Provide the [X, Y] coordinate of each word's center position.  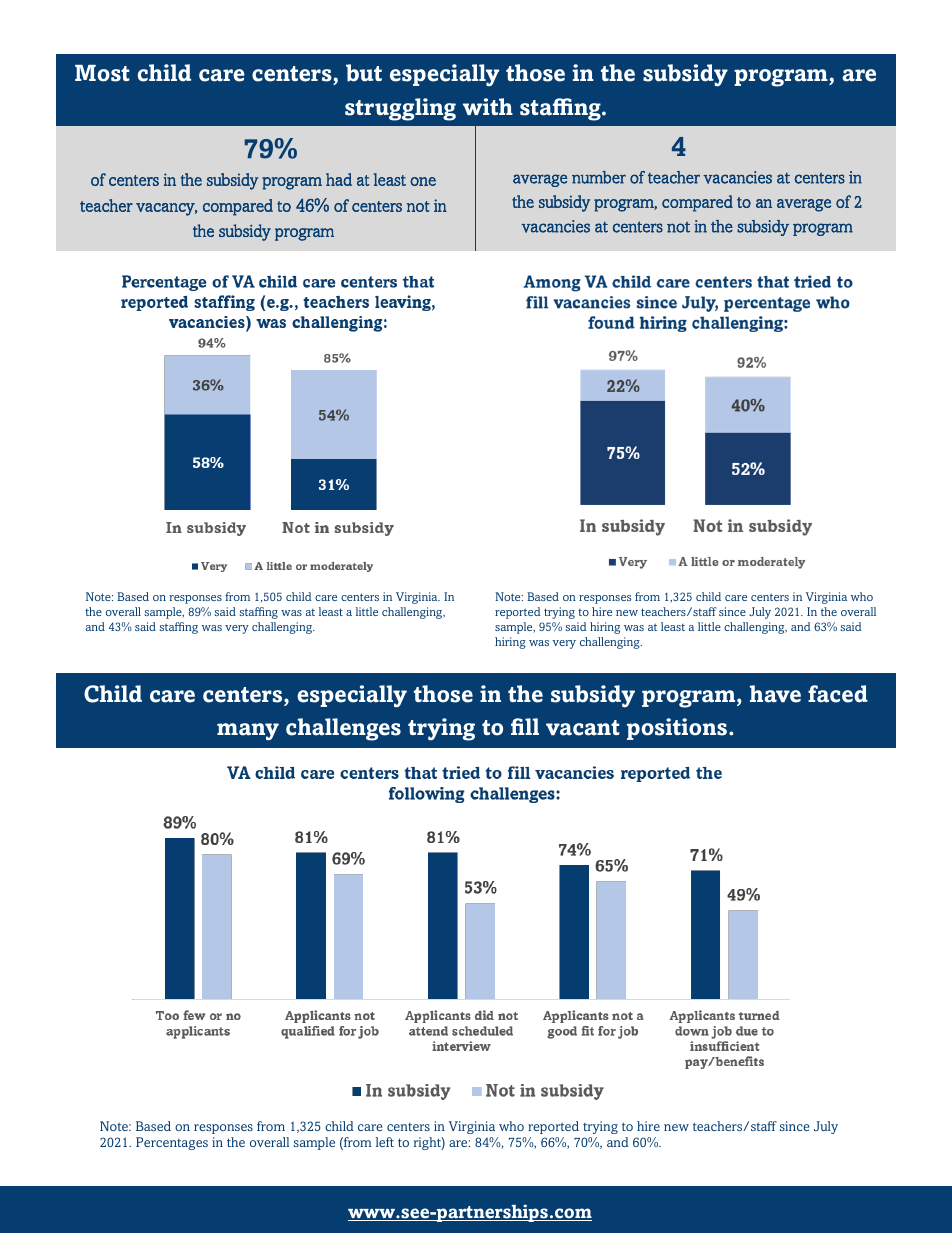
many [248, 732]
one [423, 181]
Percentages [172, 1143]
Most [102, 73]
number [599, 177]
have [775, 694]
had [339, 179]
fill [525, 726]
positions [678, 729]
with [488, 106]
